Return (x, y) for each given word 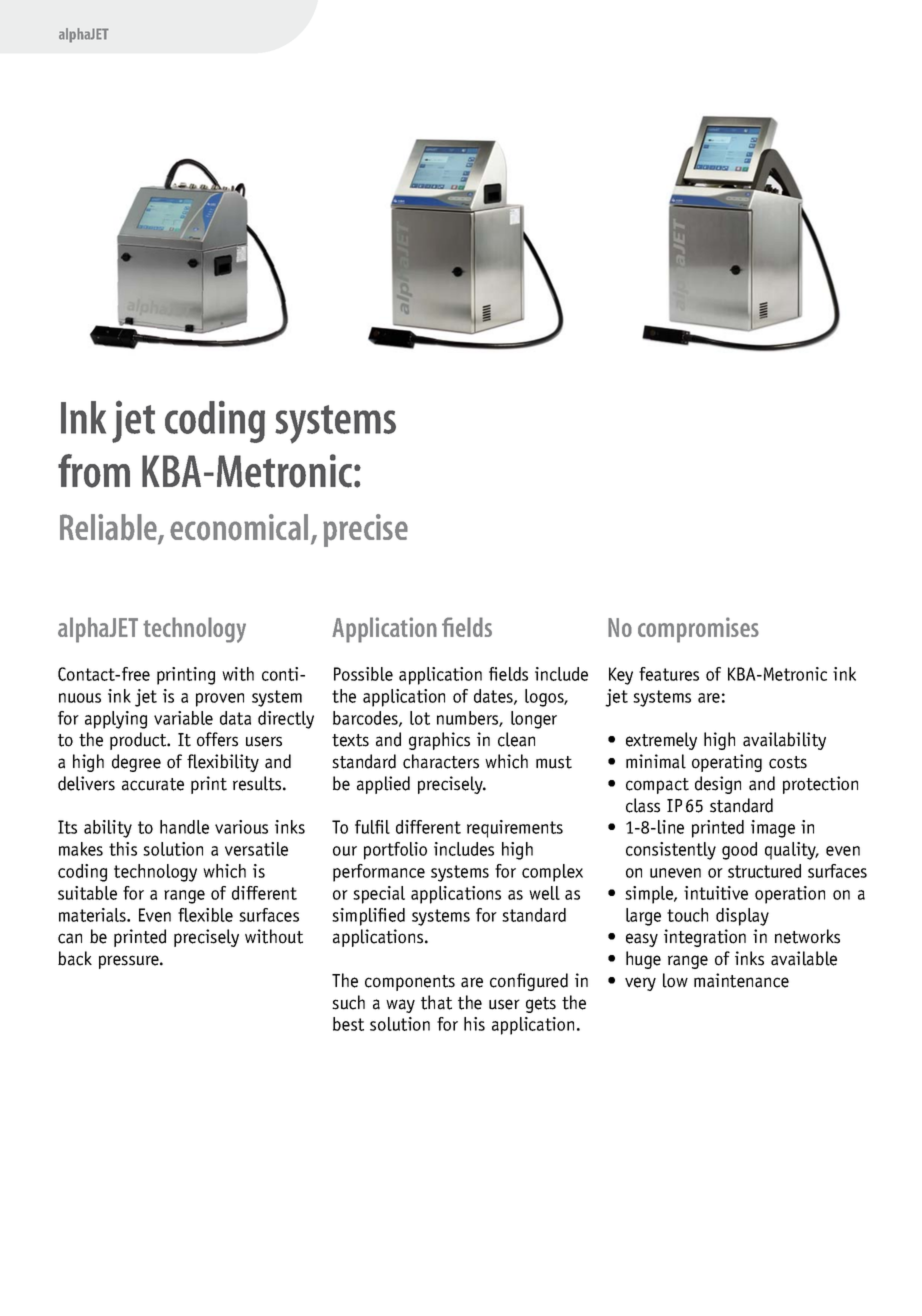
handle (184, 827)
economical (239, 527)
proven (220, 700)
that (436, 1002)
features (669, 674)
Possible (363, 674)
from (94, 471)
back (75, 958)
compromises (698, 630)
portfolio (395, 851)
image (773, 829)
